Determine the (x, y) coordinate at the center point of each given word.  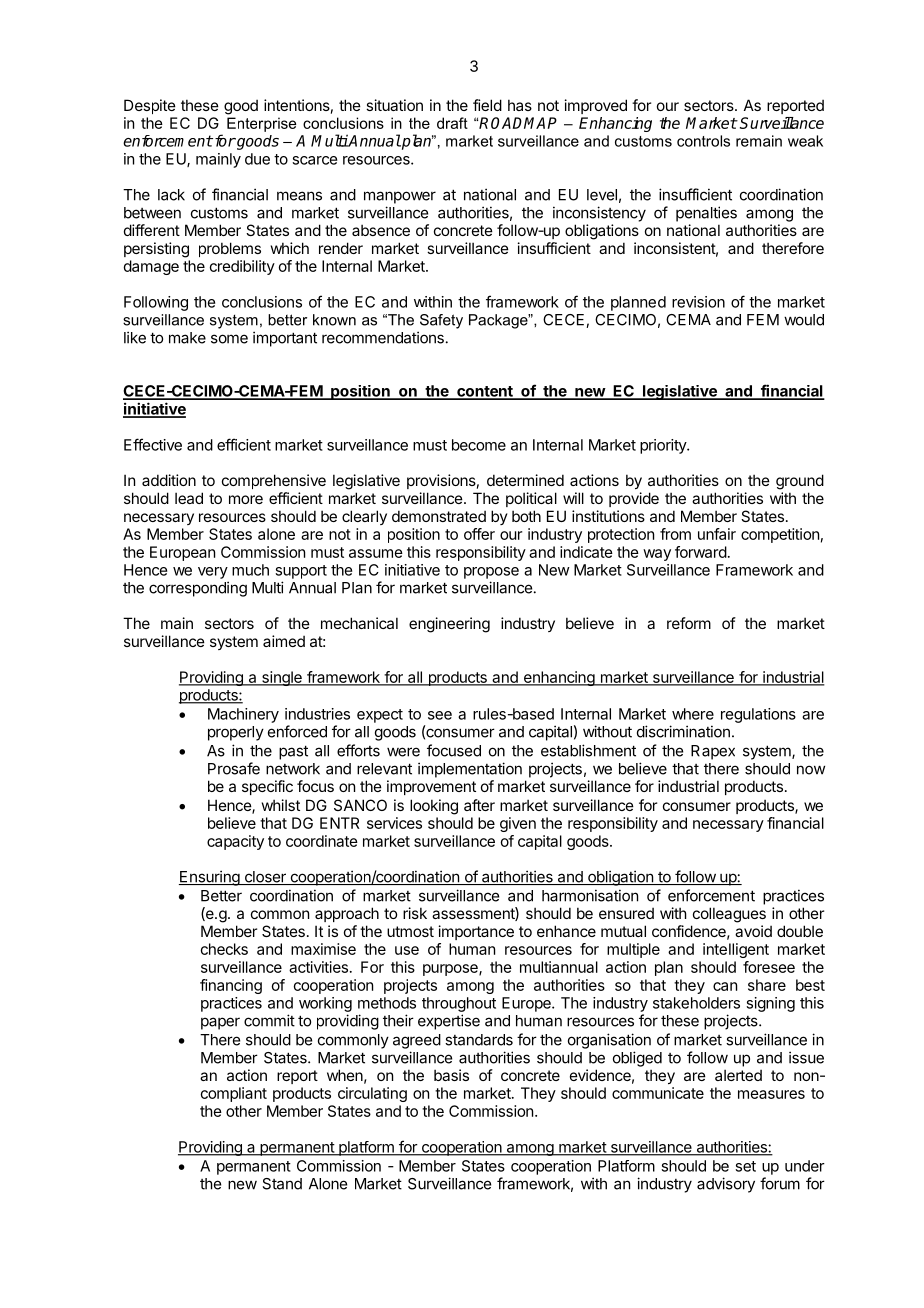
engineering (449, 625)
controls (703, 141)
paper (220, 1023)
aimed (284, 641)
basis (451, 1075)
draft (452, 123)
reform (689, 623)
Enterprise (261, 124)
